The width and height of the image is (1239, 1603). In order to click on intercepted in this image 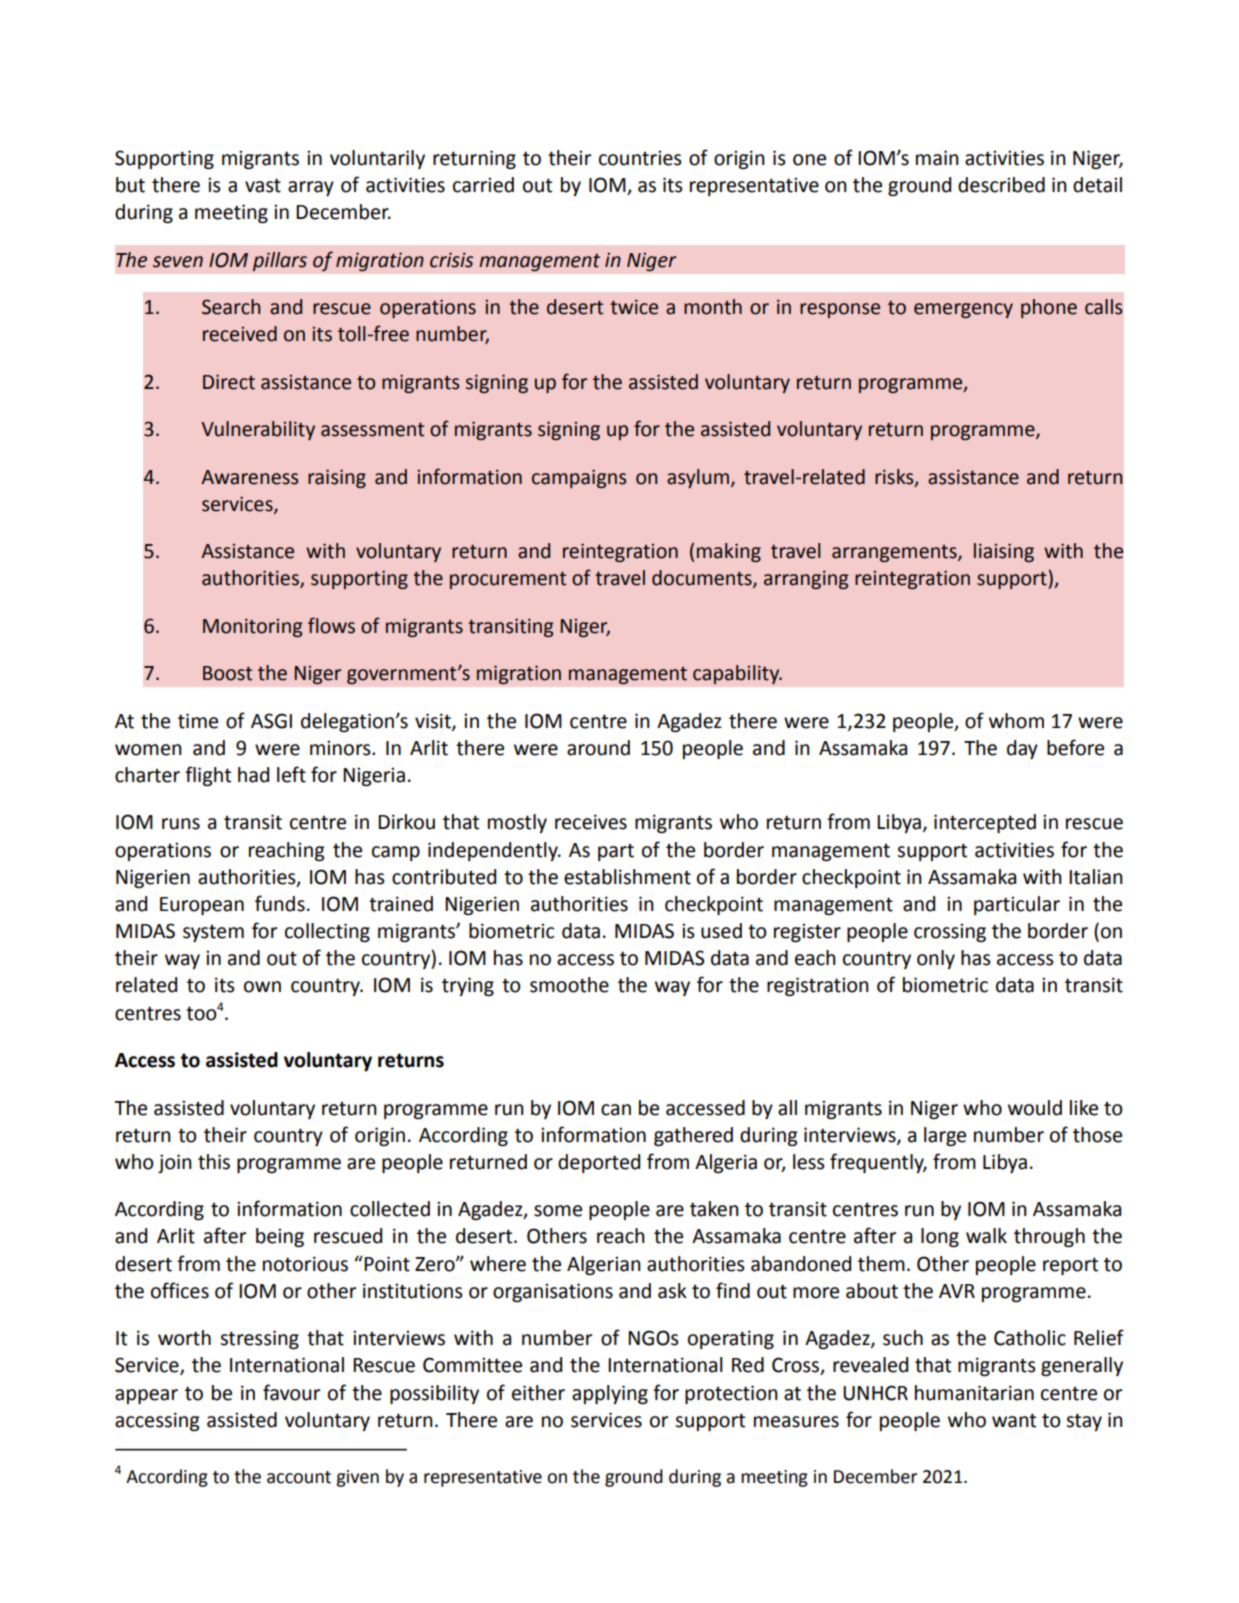, I will do `click(985, 823)`.
